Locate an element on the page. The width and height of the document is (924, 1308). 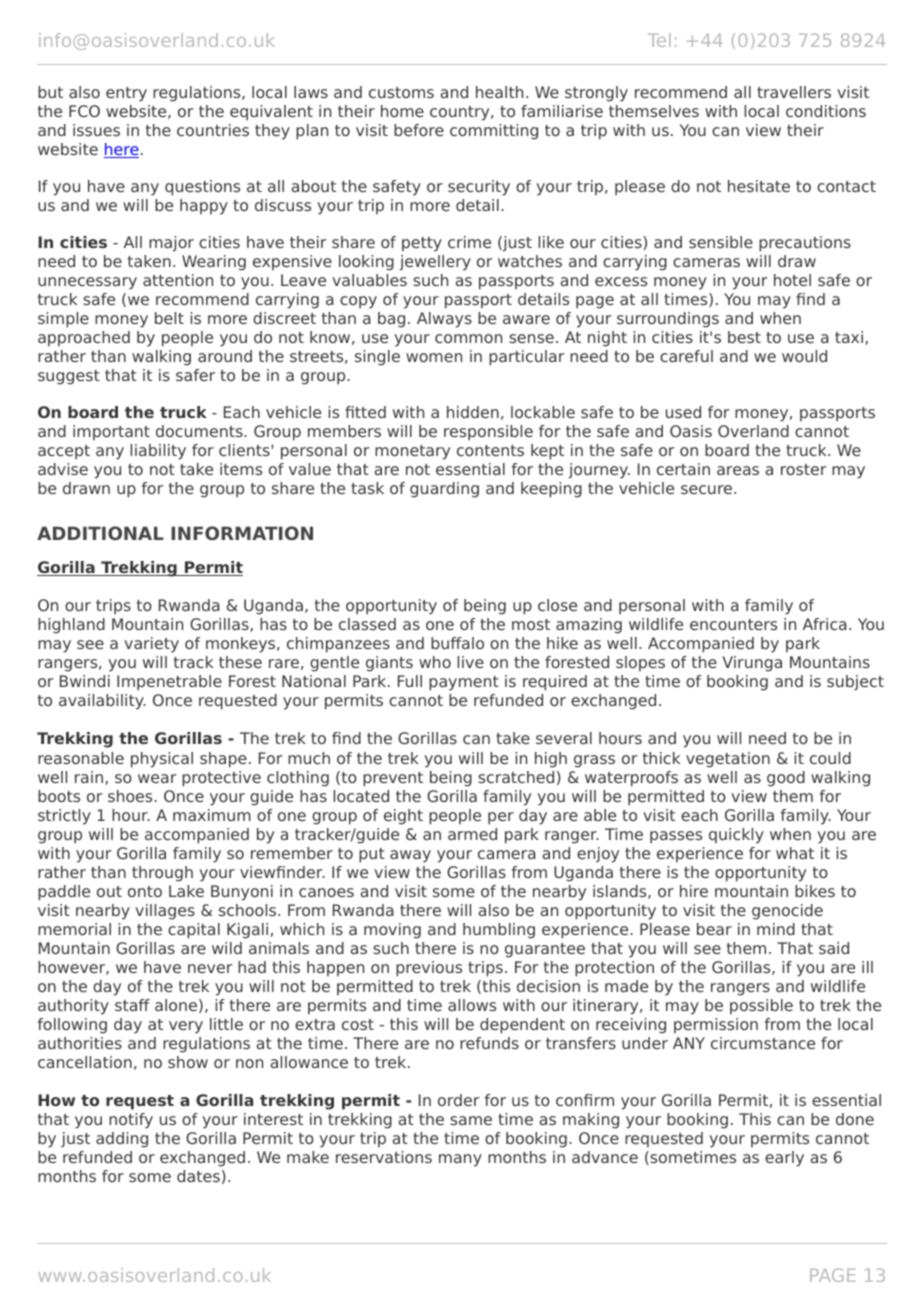
travellers is located at coordinates (794, 92).
